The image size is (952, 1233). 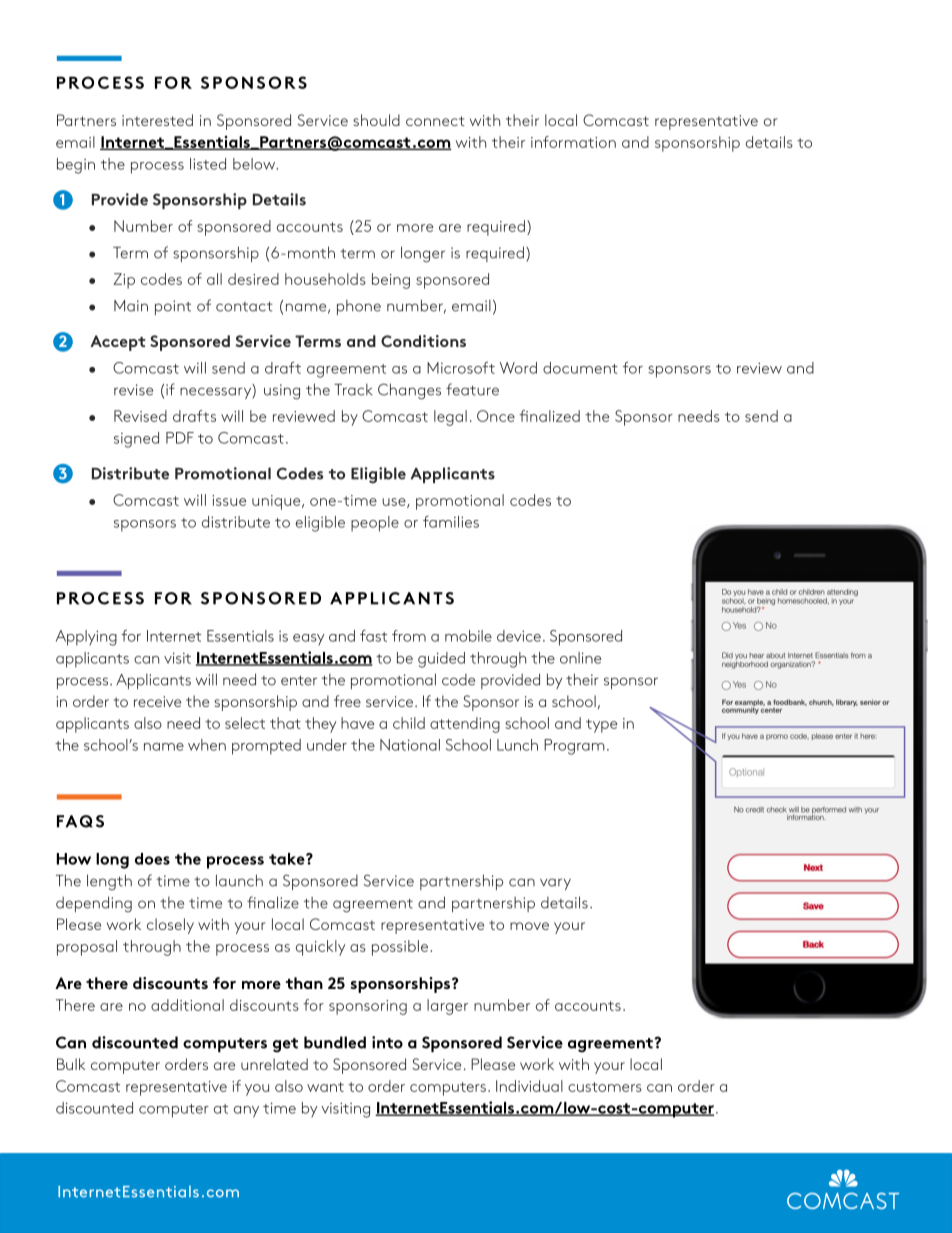 I want to click on information, so click(x=573, y=142).
